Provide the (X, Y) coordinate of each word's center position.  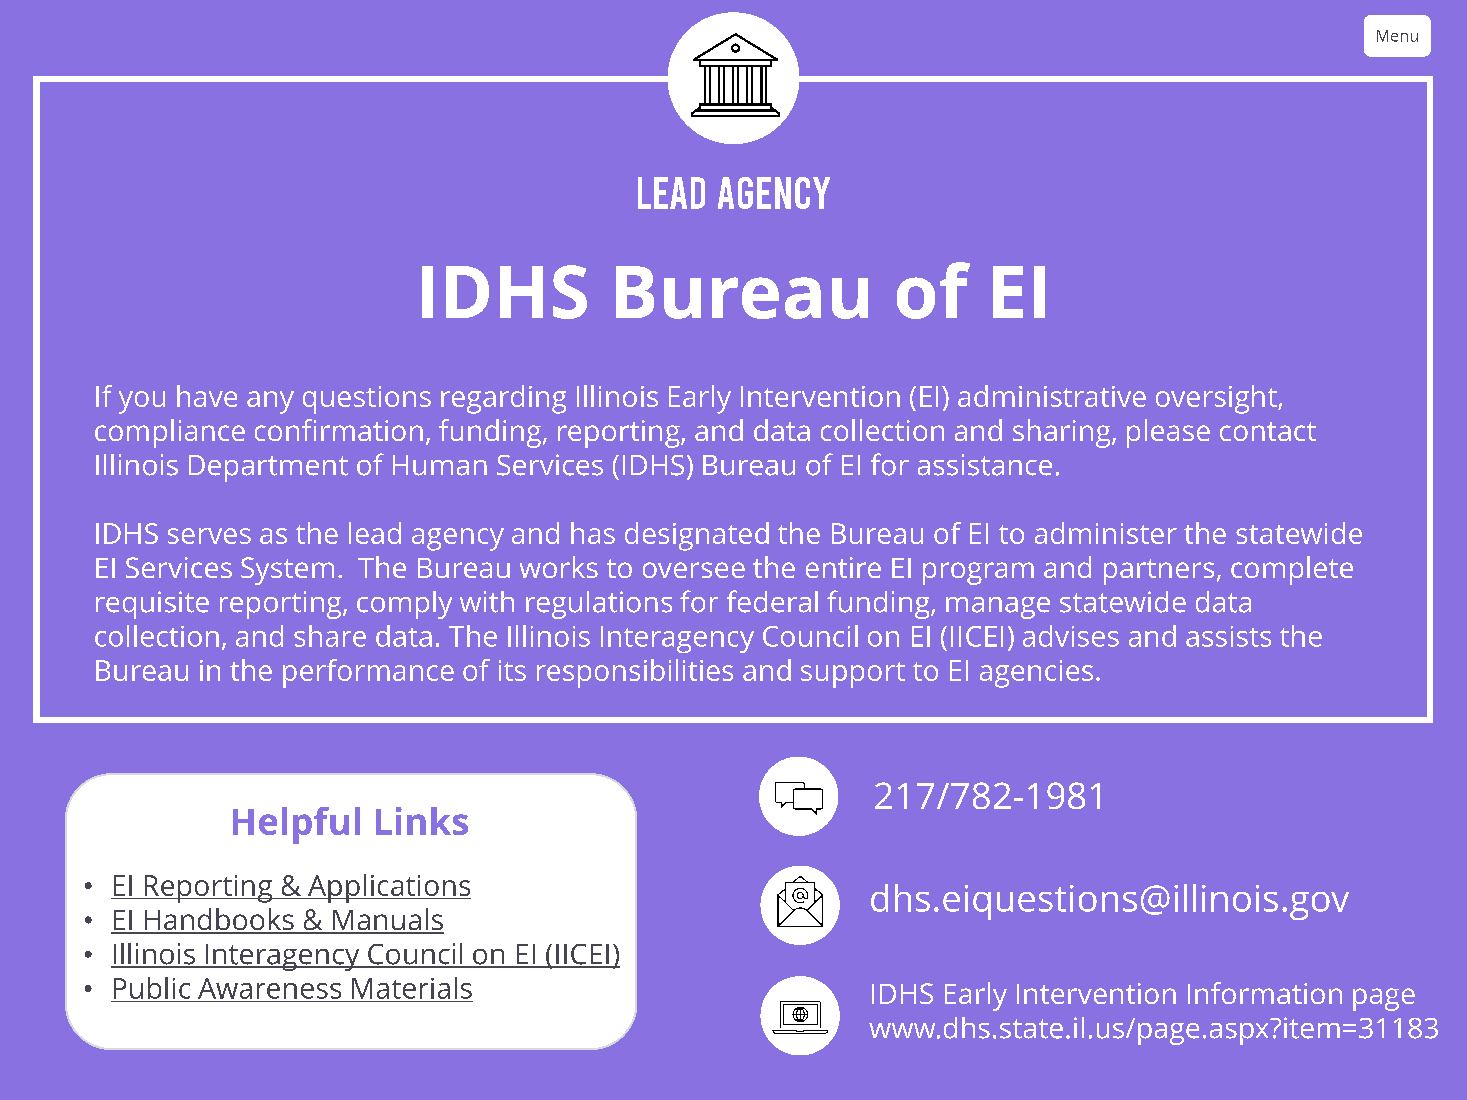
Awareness (269, 988)
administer (1106, 533)
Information (1265, 993)
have (207, 396)
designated (697, 536)
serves (209, 536)
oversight (1217, 399)
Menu (1397, 36)
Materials (412, 988)
